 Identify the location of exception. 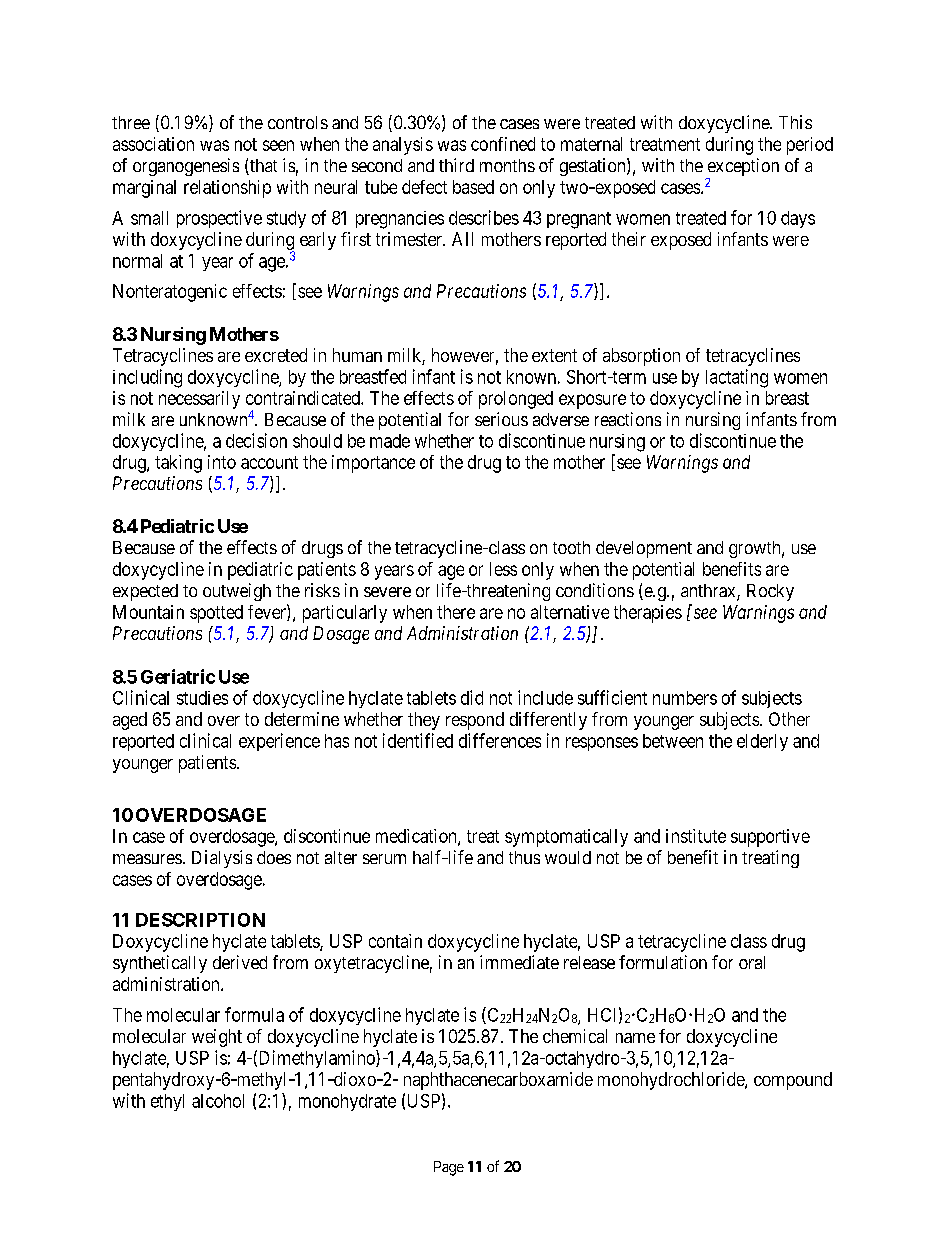
(742, 168).
